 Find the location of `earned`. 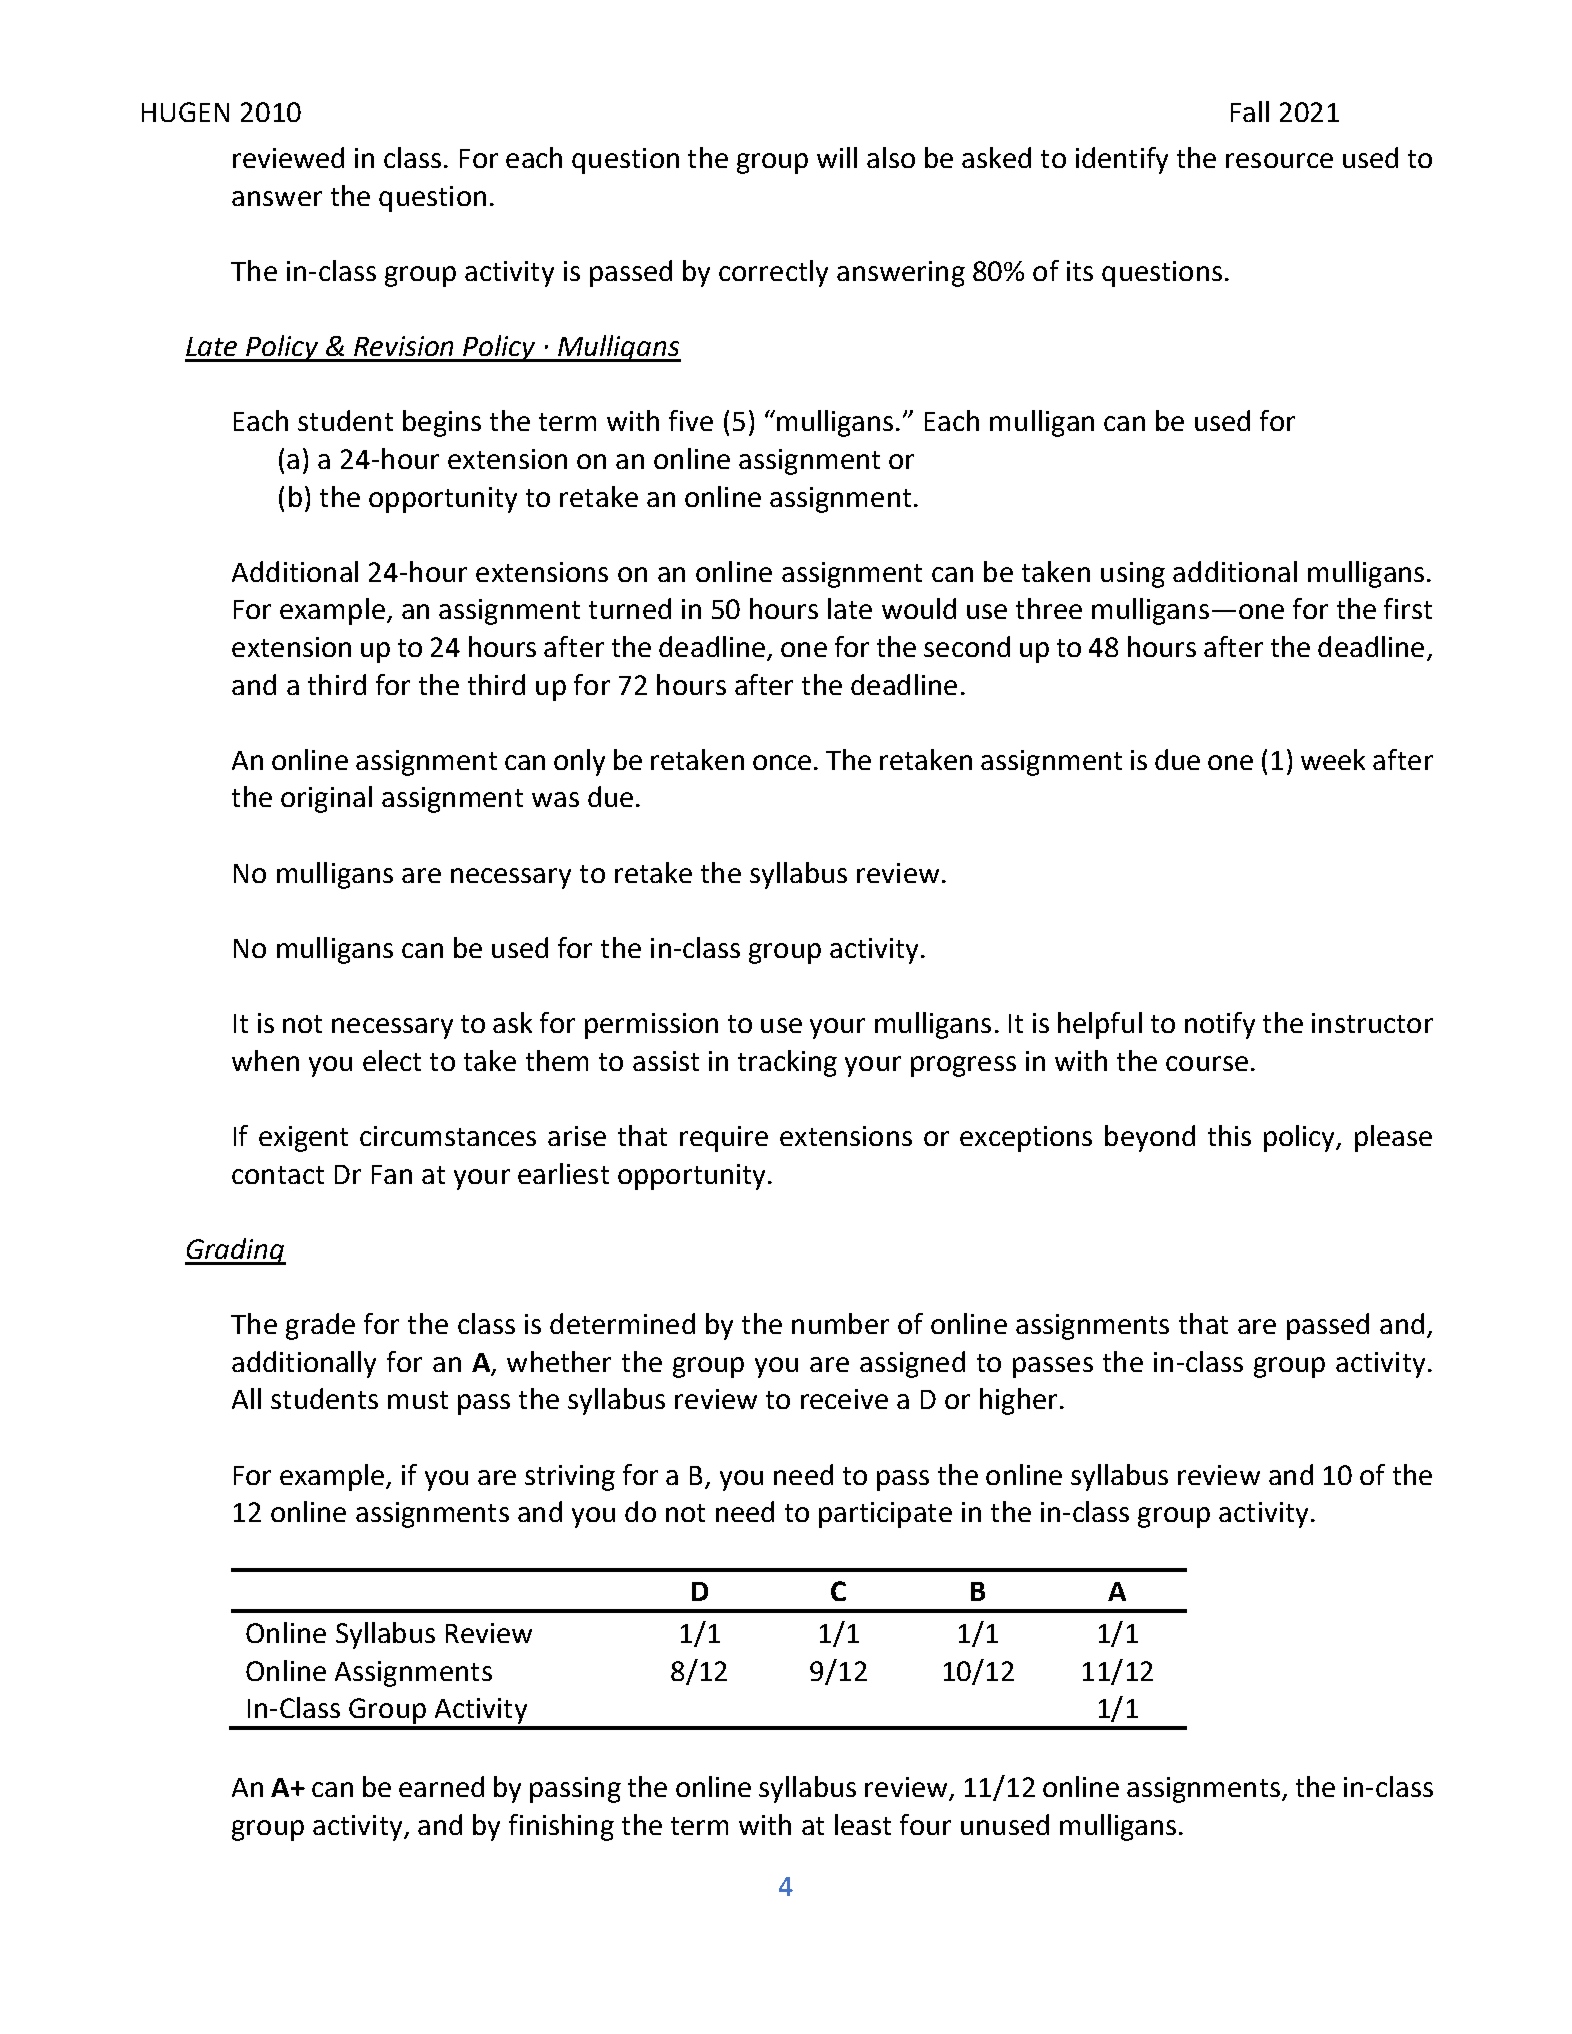

earned is located at coordinates (441, 1786).
